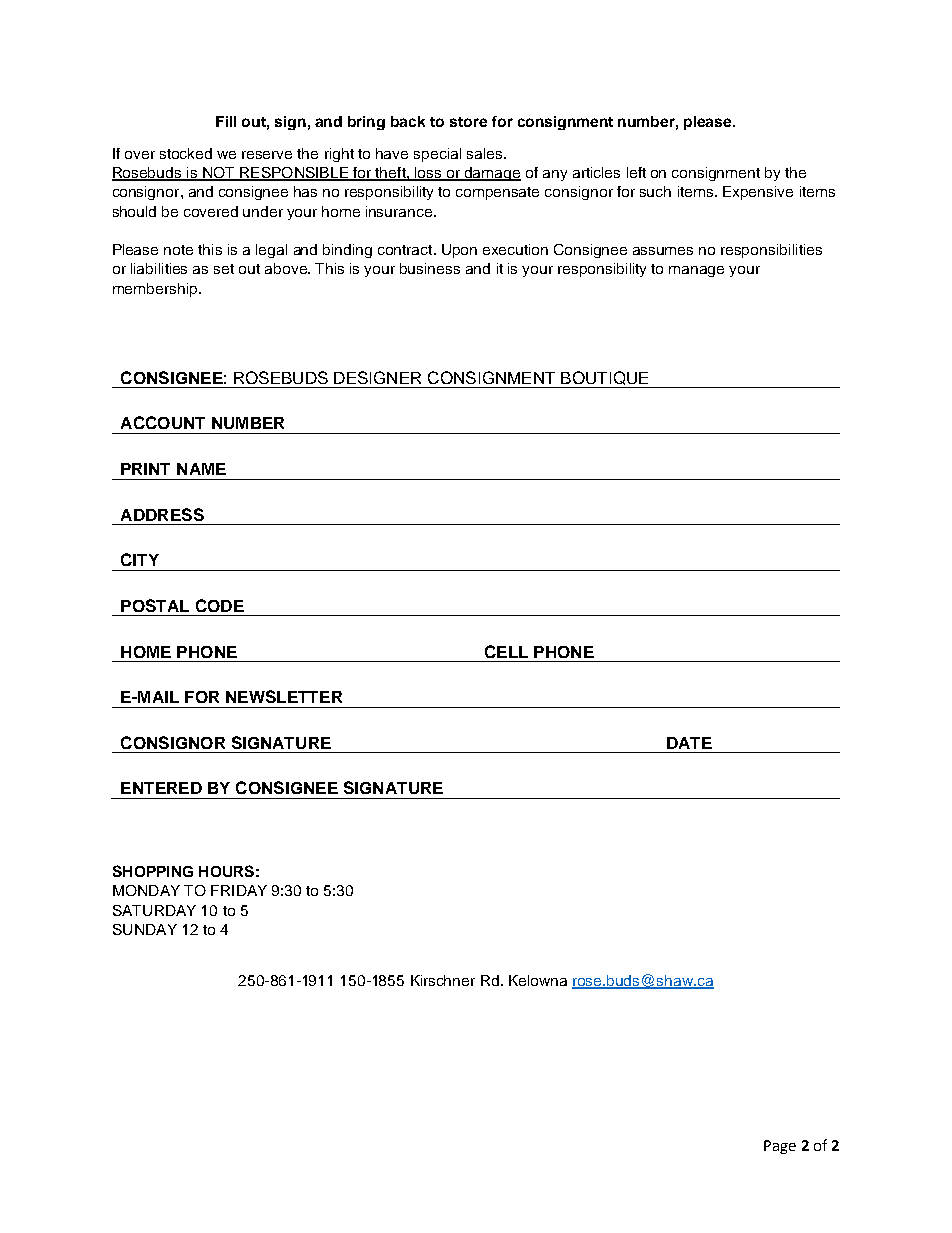 Image resolution: width=952 pixels, height=1233 pixels. Describe the element at coordinates (220, 605) in the image. I see `CODE` at that location.
